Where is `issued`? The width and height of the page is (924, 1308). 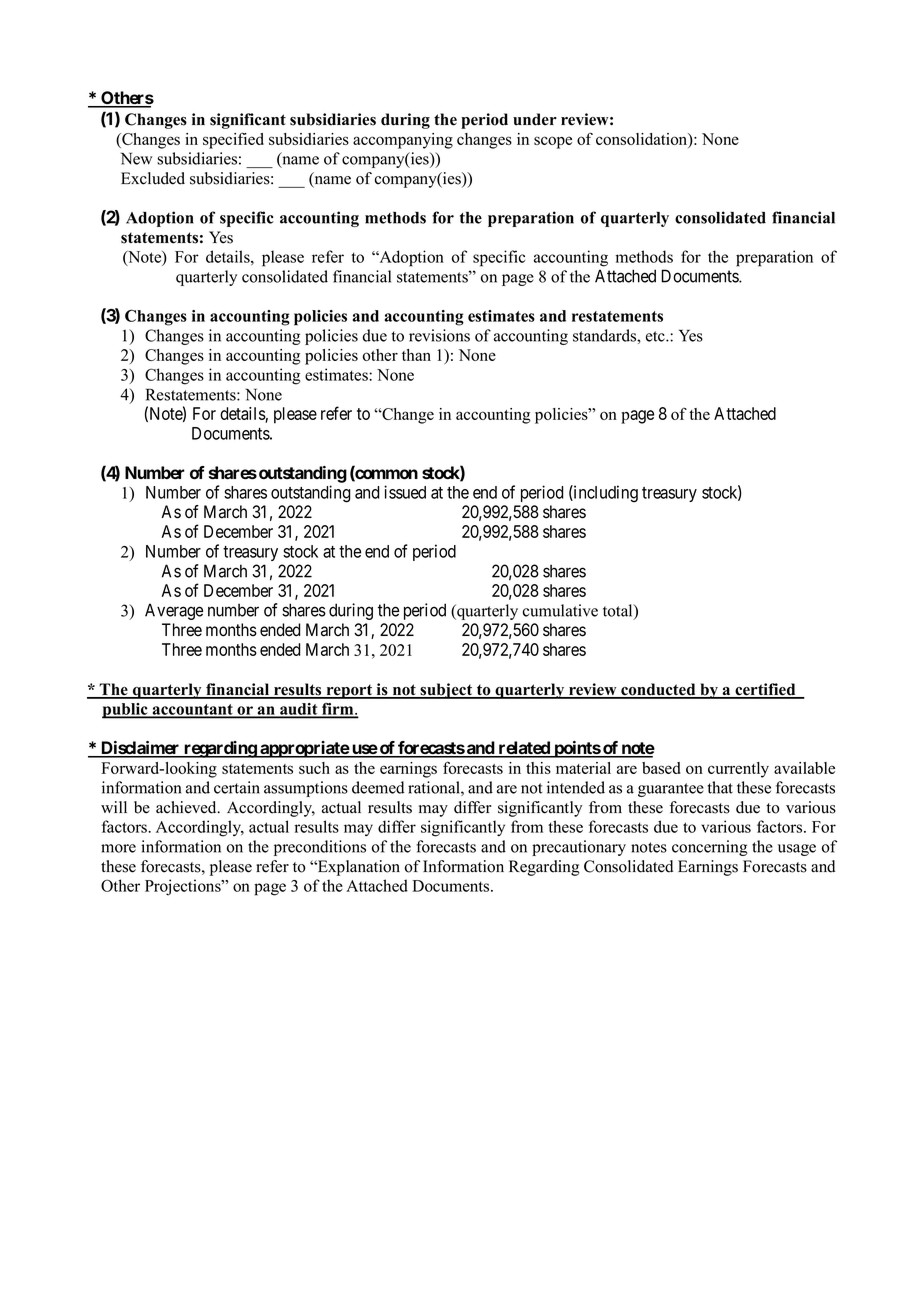 issued is located at coordinates (405, 492).
